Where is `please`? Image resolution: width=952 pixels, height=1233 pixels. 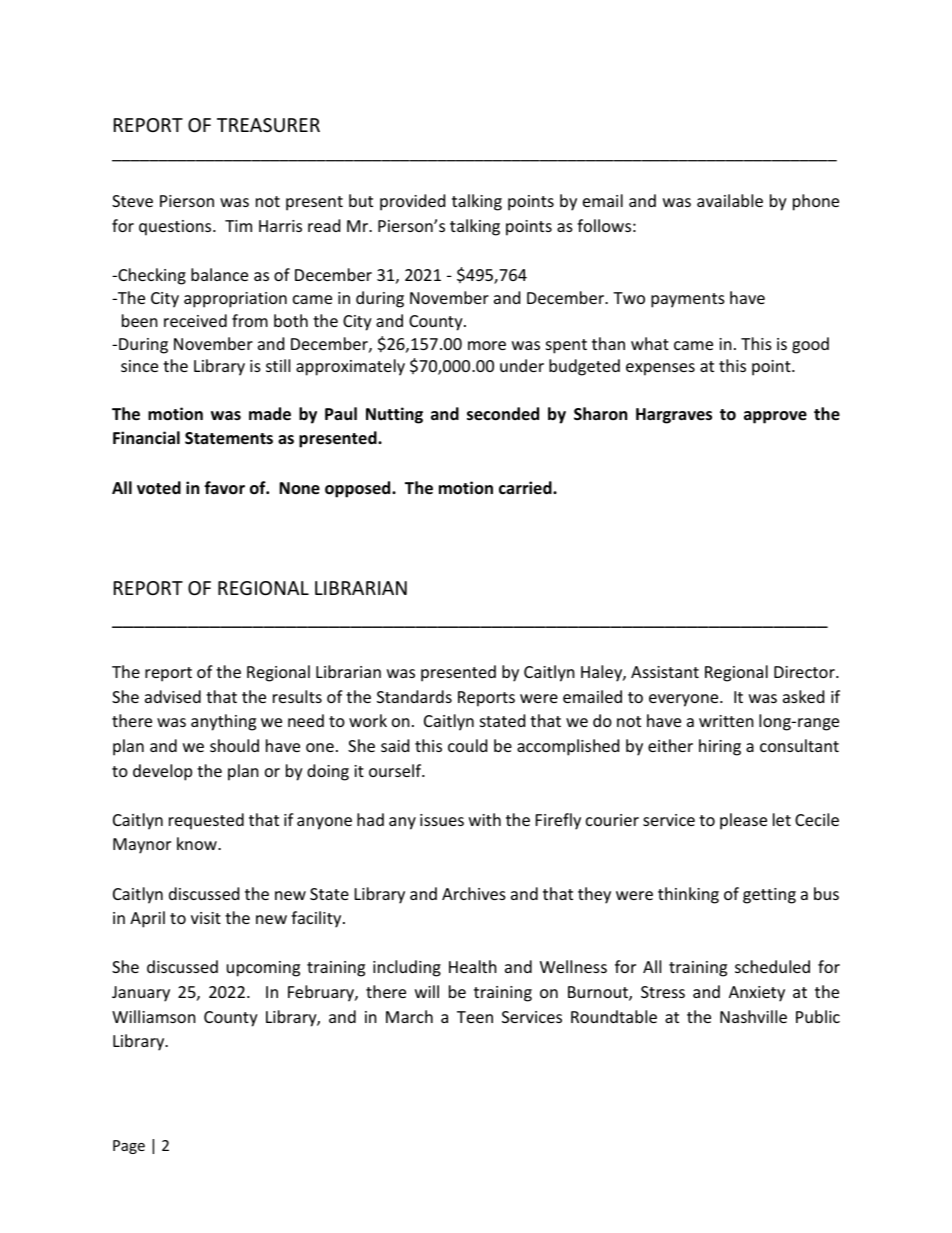 please is located at coordinates (743, 821).
